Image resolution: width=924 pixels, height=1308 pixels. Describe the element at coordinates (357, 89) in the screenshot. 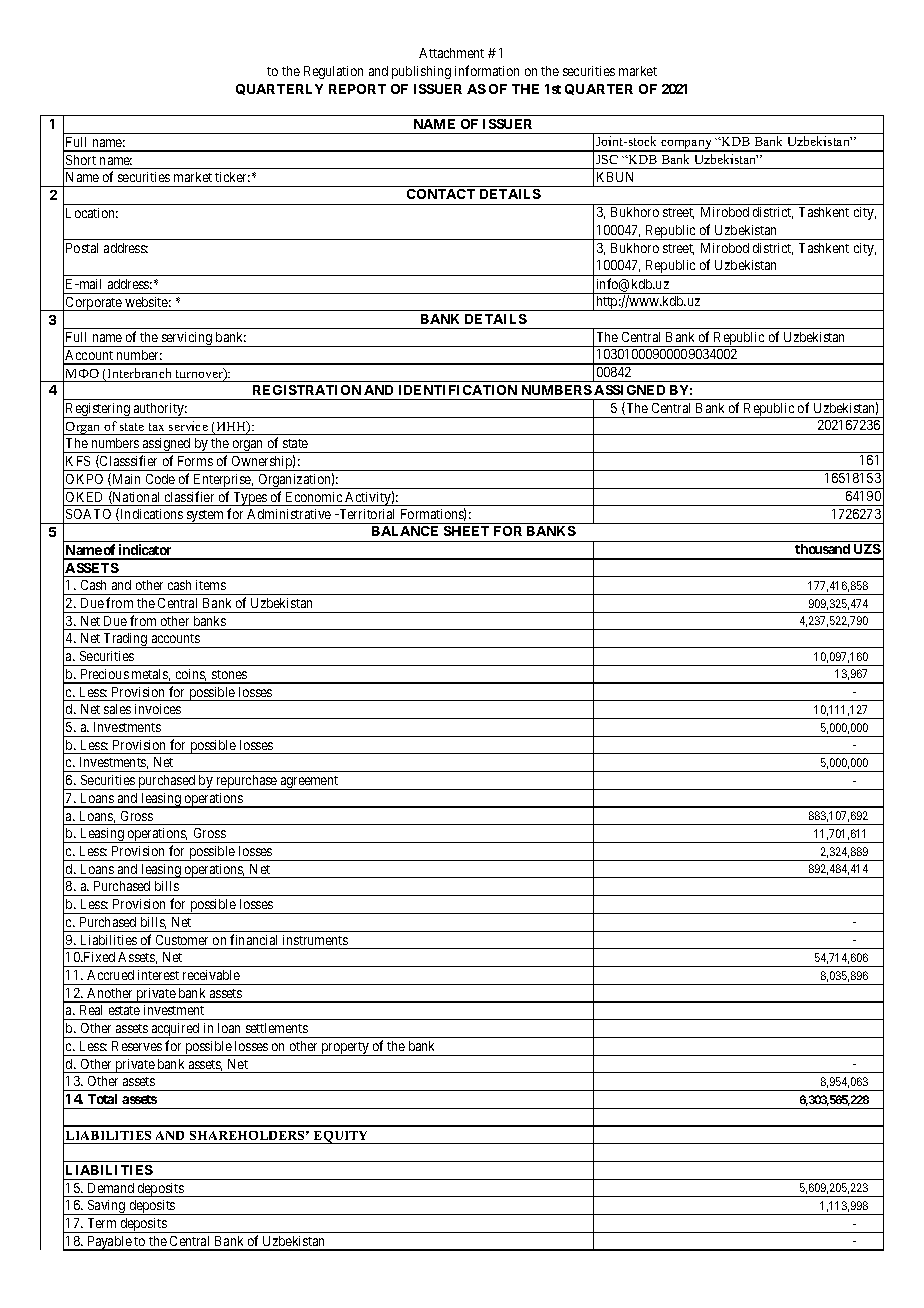

I see `REPORT` at that location.
